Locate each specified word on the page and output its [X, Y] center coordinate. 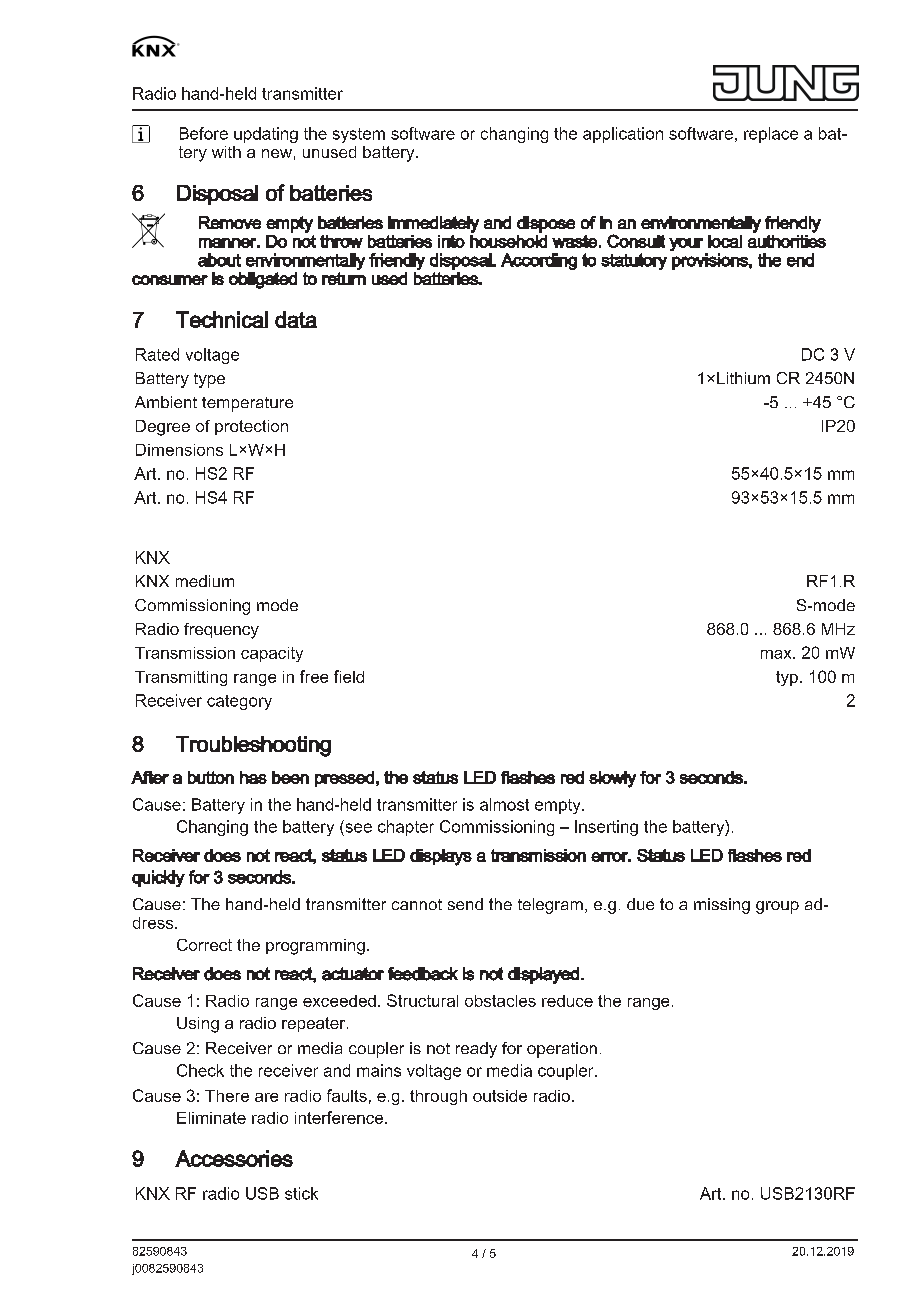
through [438, 1097]
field [349, 676]
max [777, 654]
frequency [221, 631]
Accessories [234, 1158]
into [451, 241]
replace [771, 135]
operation [562, 1050]
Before [204, 133]
